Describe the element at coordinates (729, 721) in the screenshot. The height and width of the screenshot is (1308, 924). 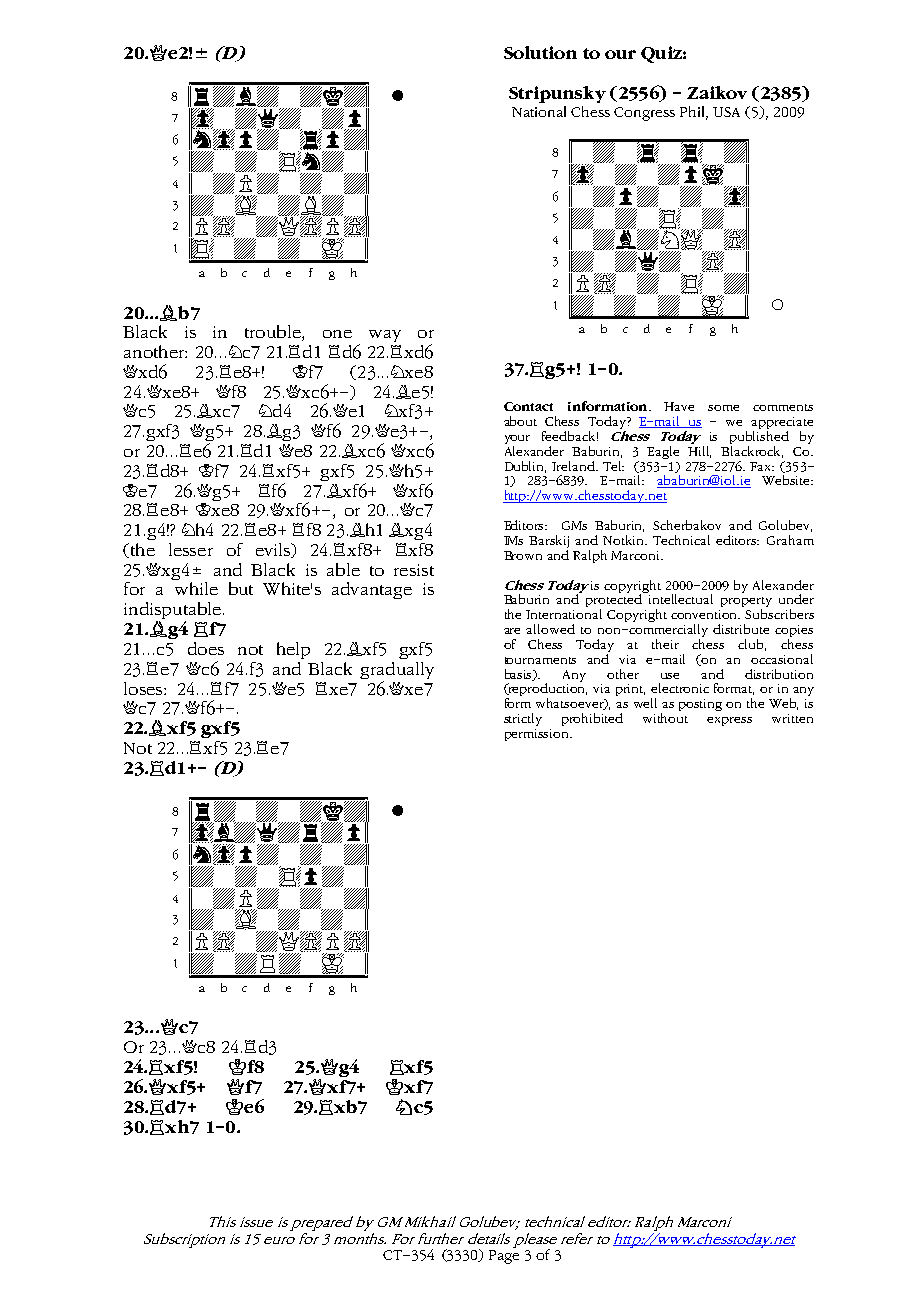
I see `express` at that location.
